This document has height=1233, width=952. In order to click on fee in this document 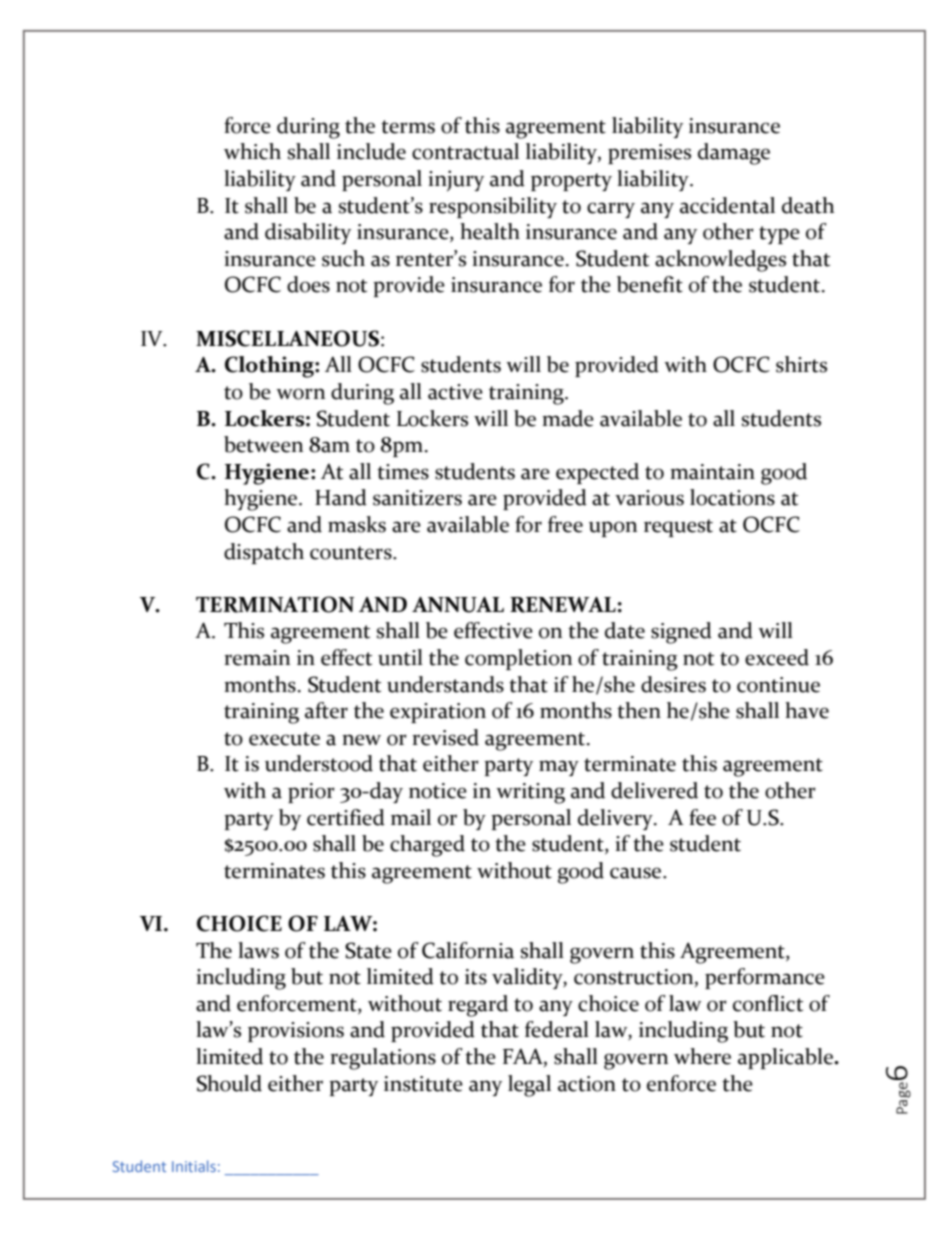, I will do `click(702, 817)`.
